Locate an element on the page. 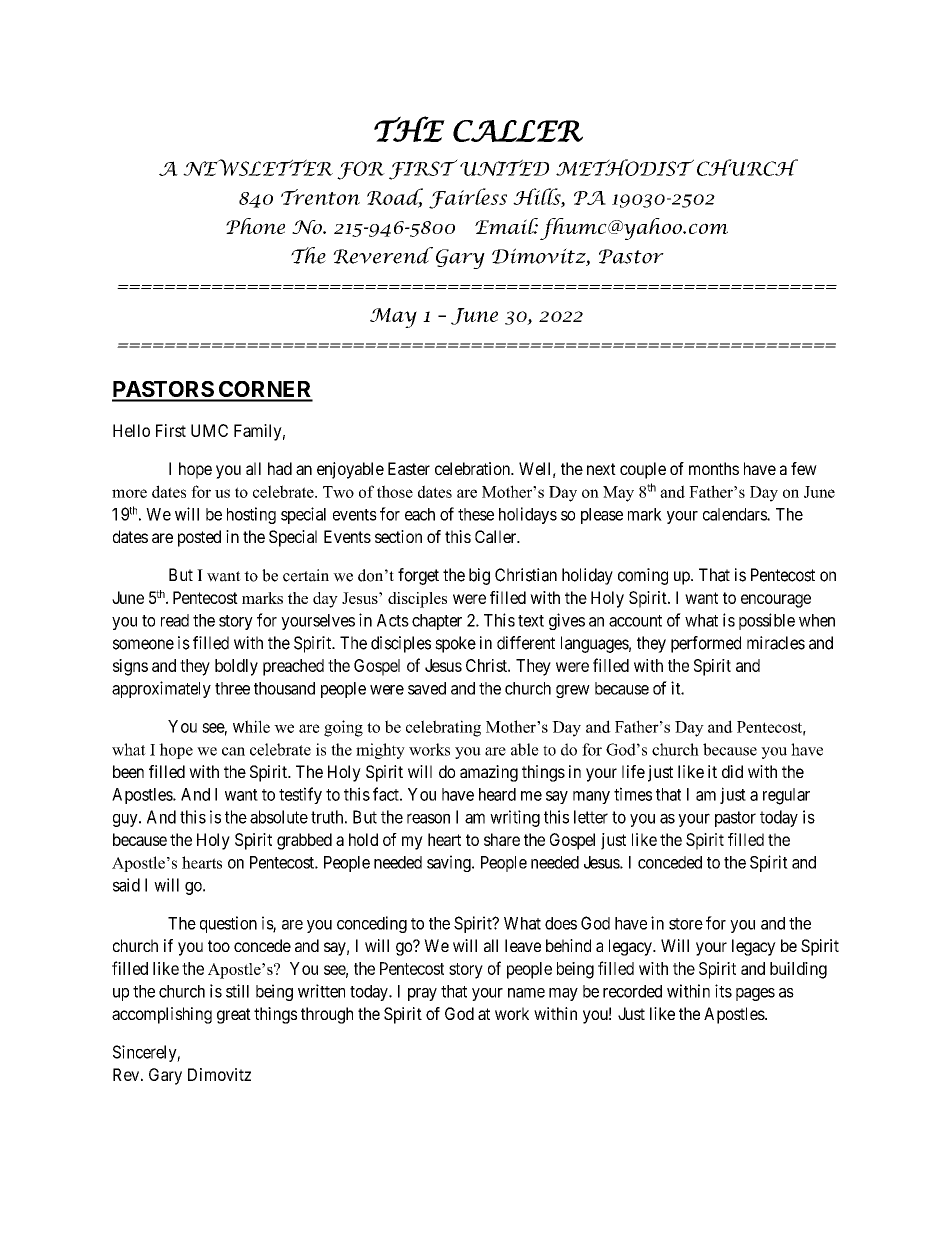  Email is located at coordinates (506, 226).
